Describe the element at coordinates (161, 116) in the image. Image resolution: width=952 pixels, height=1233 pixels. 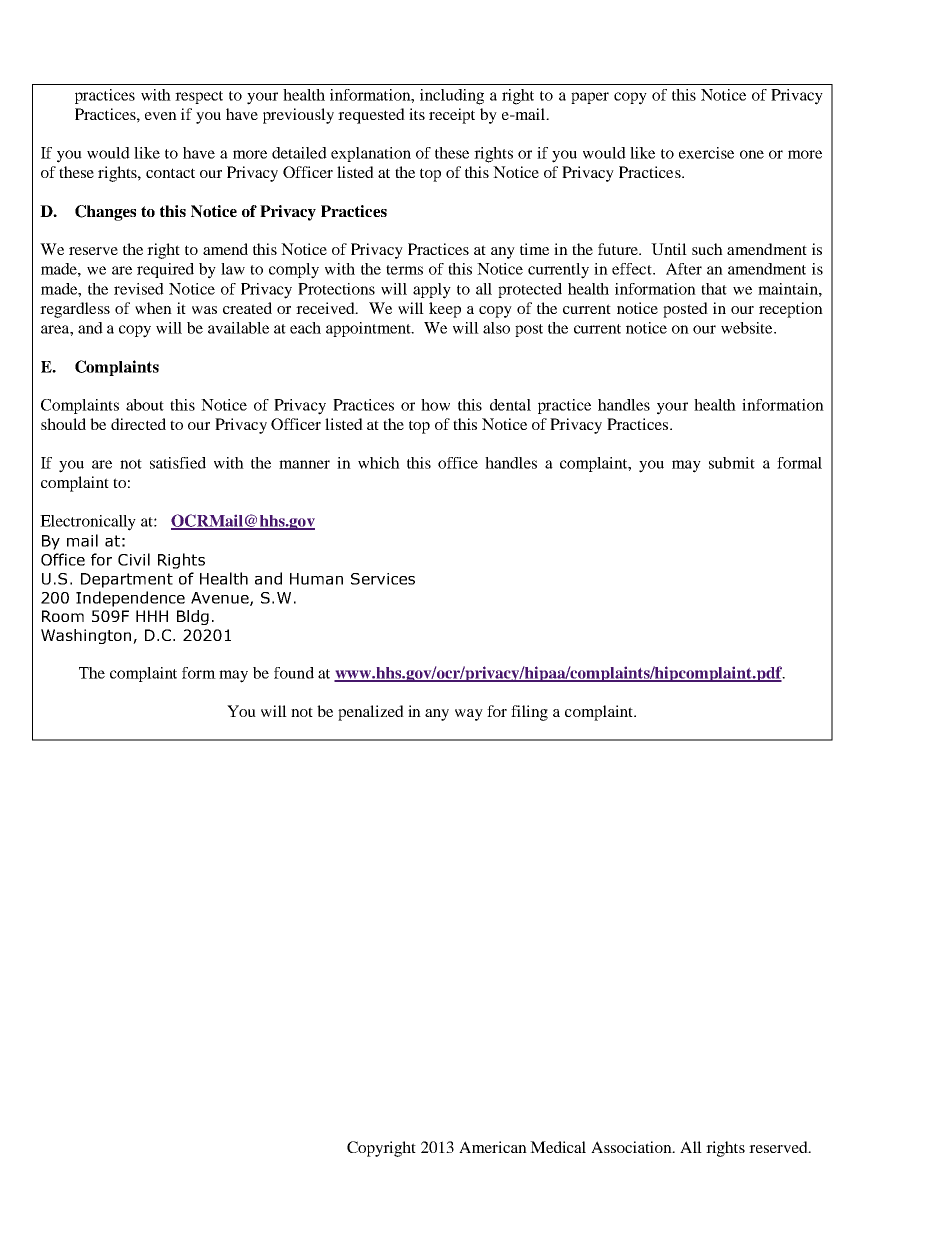
I see `even` at that location.
